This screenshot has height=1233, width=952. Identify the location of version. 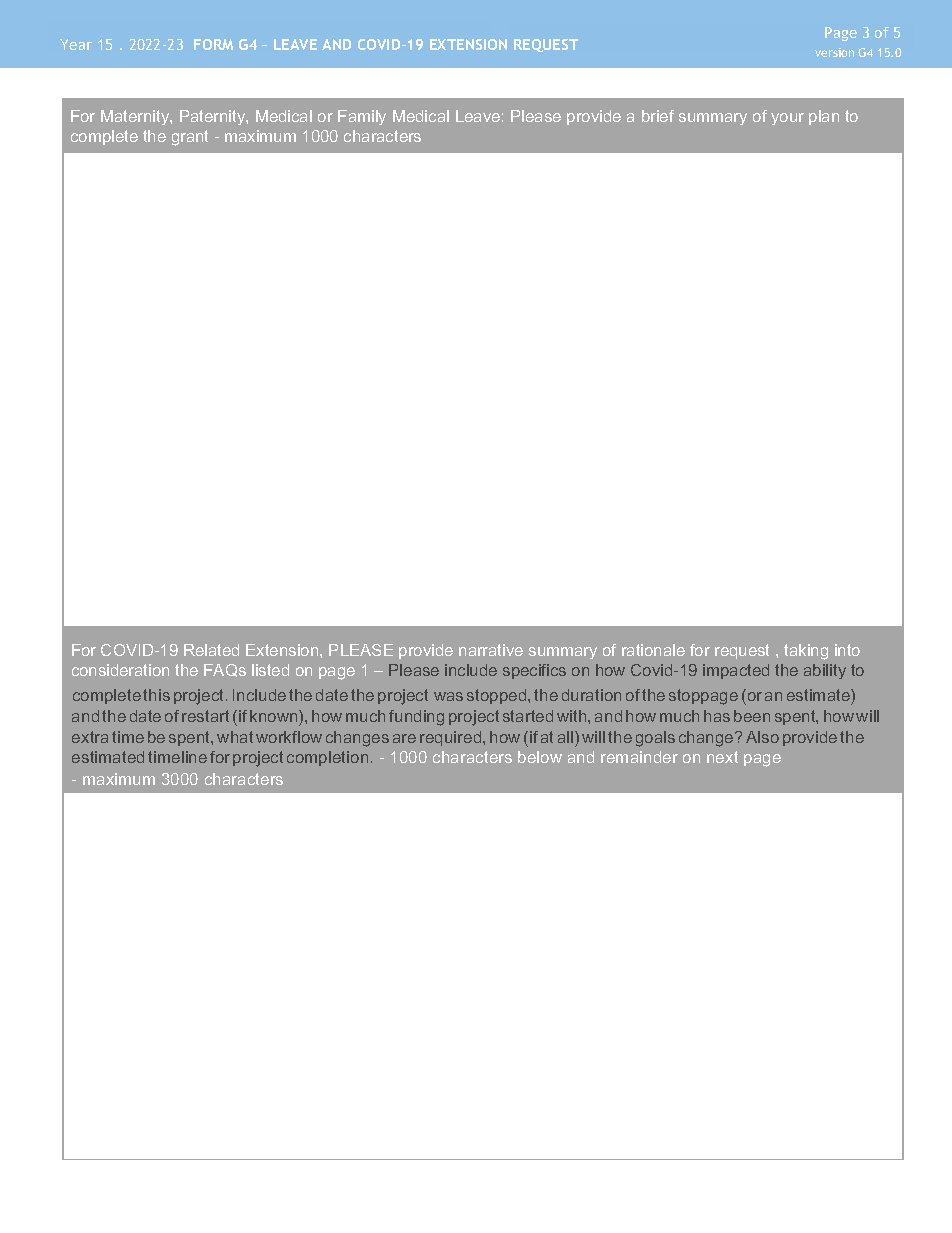
(834, 52).
